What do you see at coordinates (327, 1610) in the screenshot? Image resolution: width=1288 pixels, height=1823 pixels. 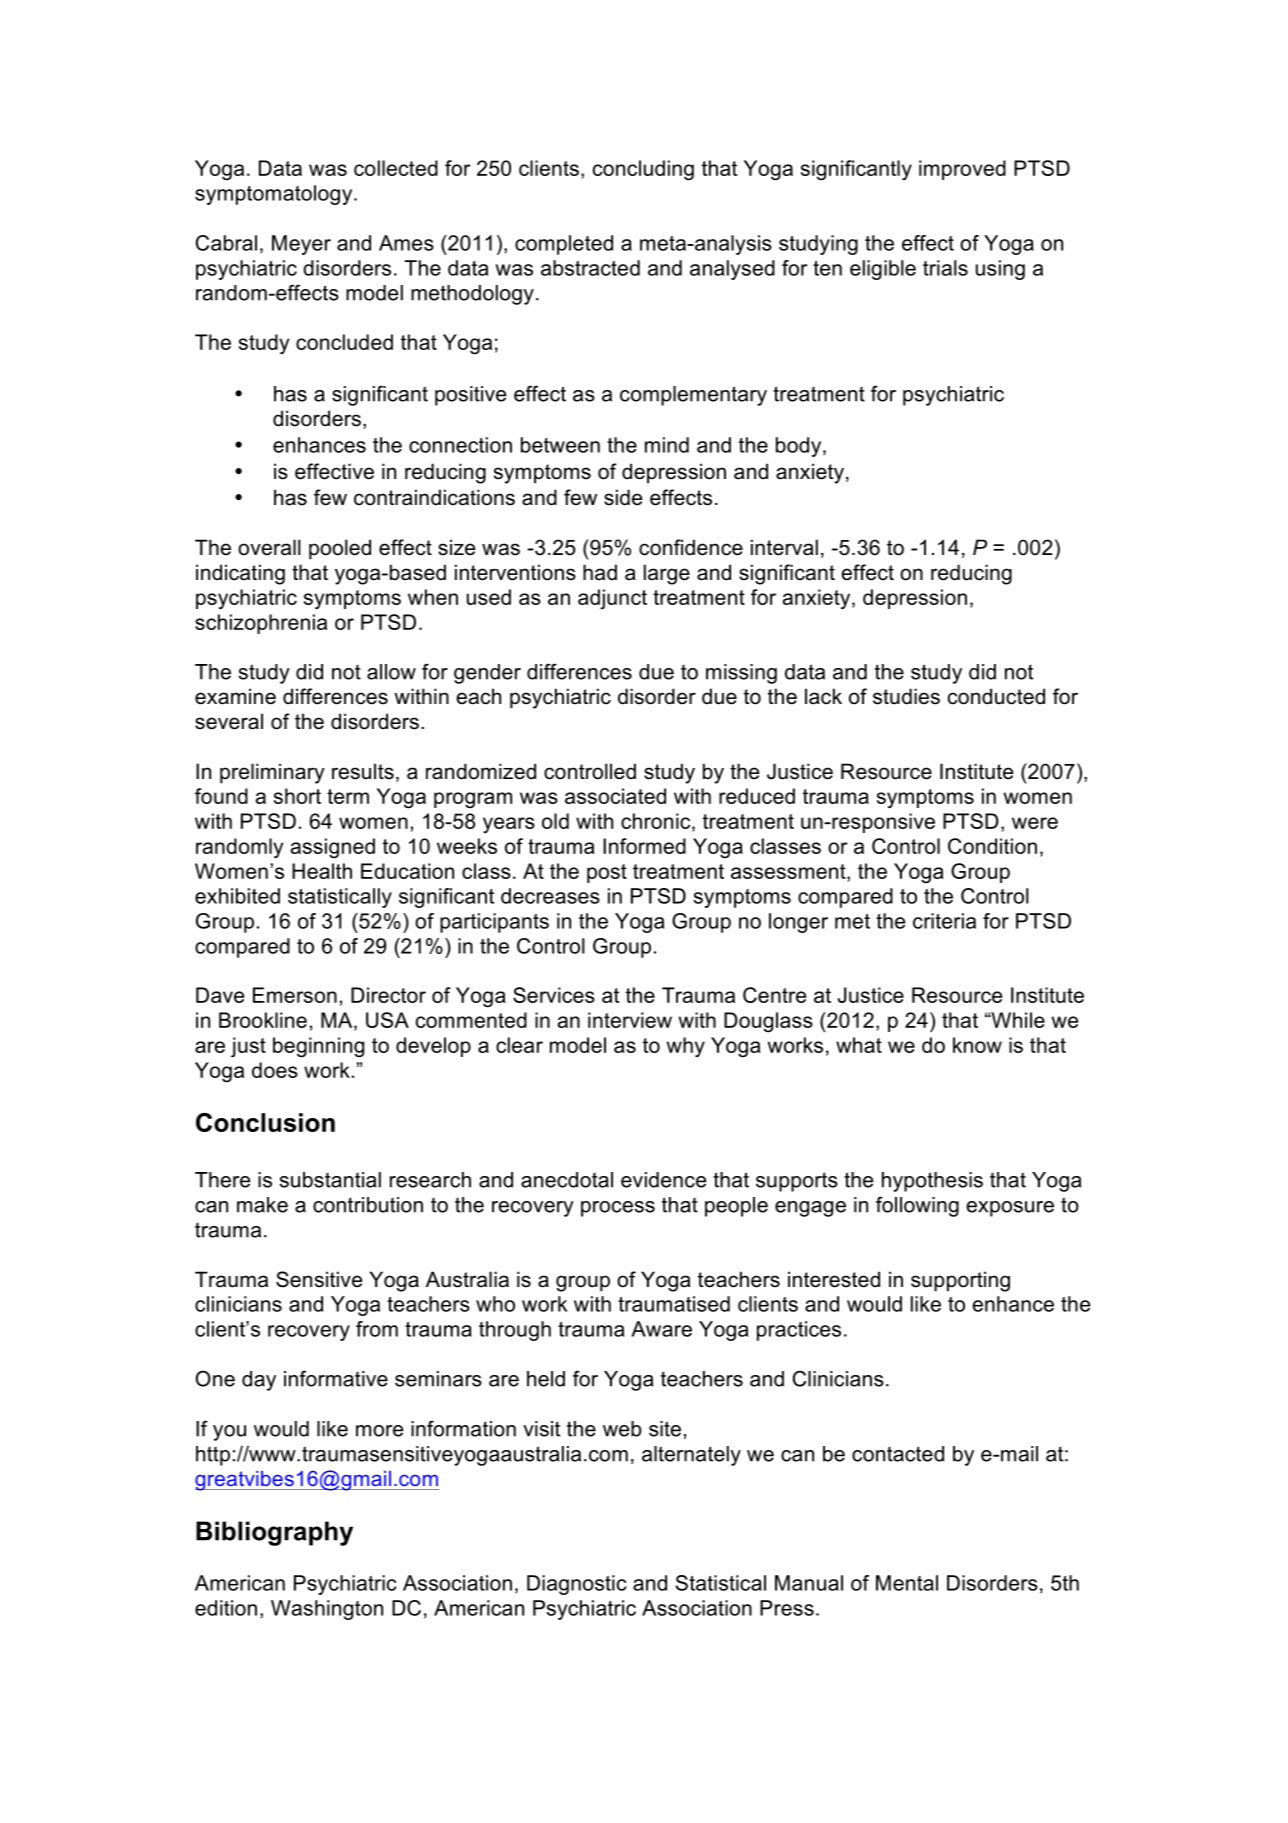 I see `Washington` at bounding box center [327, 1610].
